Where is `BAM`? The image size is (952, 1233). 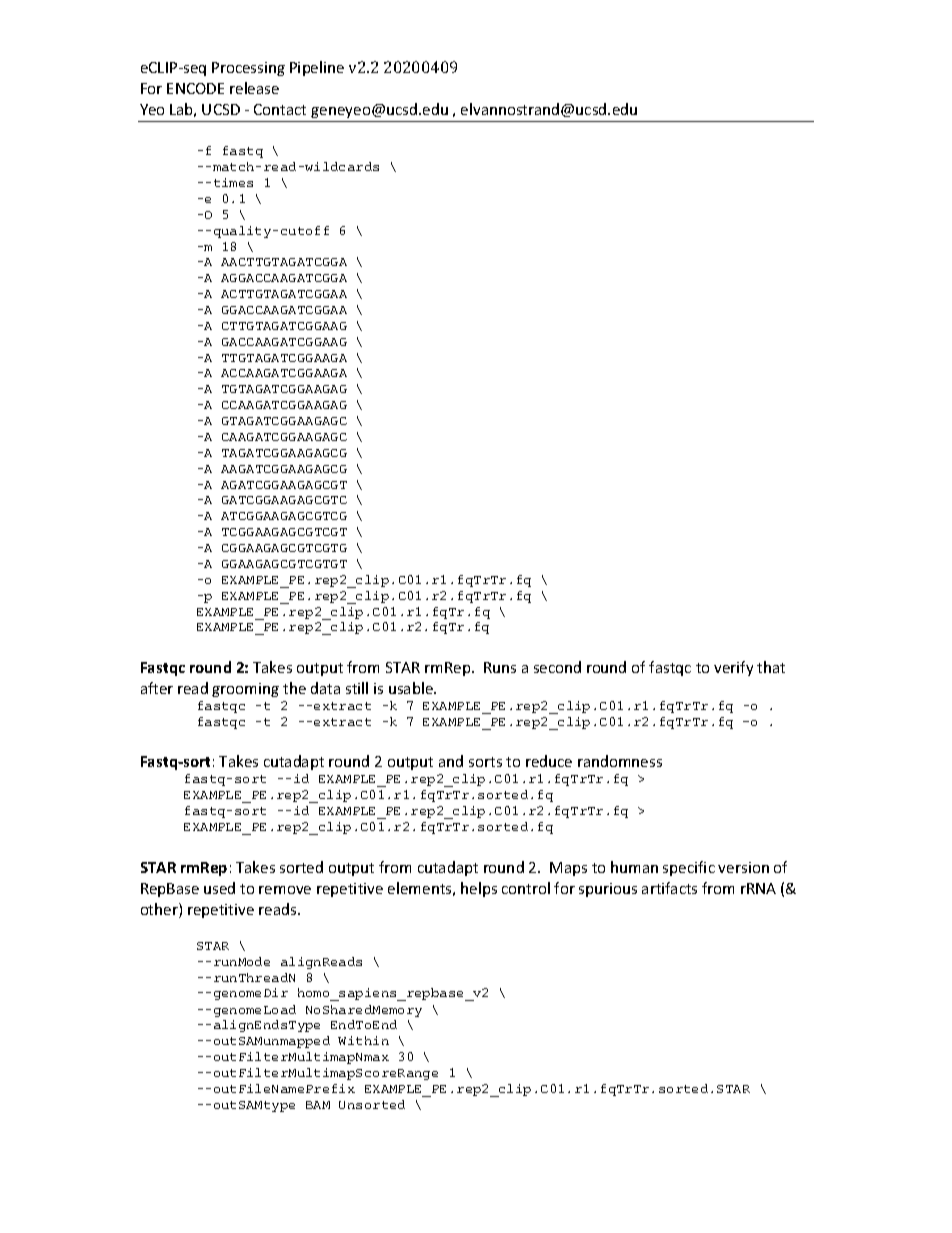
BAM is located at coordinates (318, 1105).
